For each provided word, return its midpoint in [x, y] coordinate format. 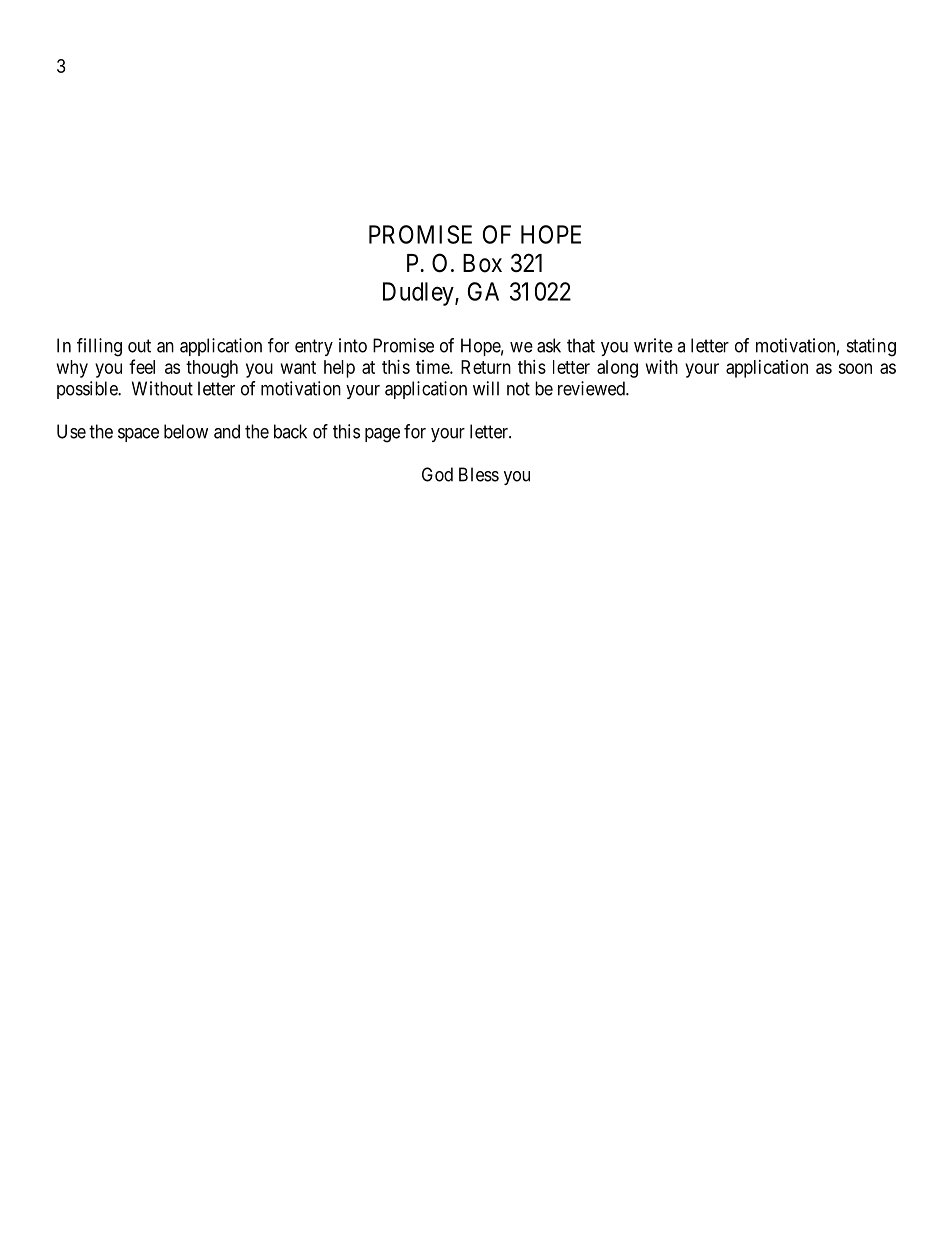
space [138, 435]
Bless [479, 474]
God [437, 474]
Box [482, 263]
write [653, 345]
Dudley [419, 294]
